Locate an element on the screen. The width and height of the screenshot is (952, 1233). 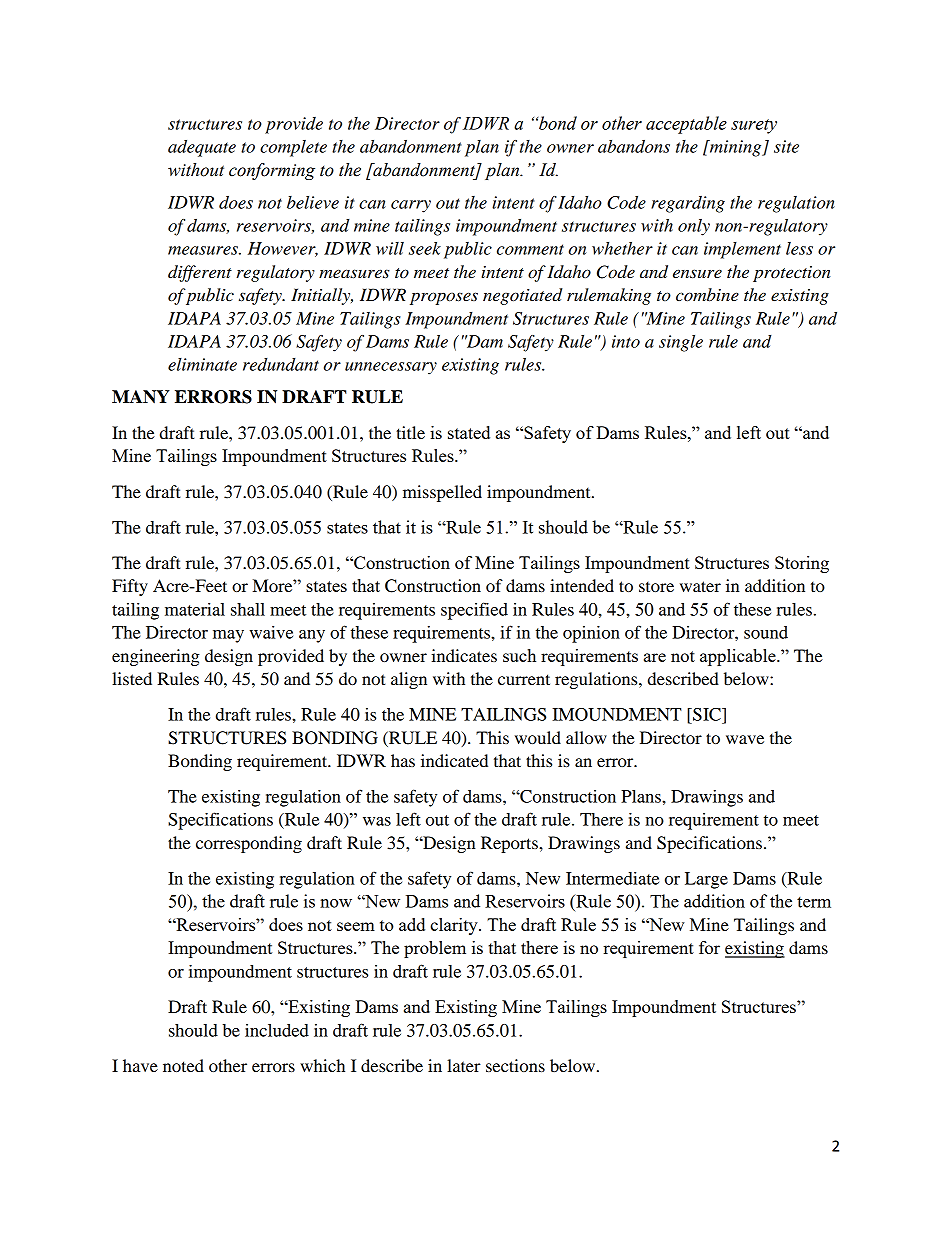
specified is located at coordinates (474, 611).
